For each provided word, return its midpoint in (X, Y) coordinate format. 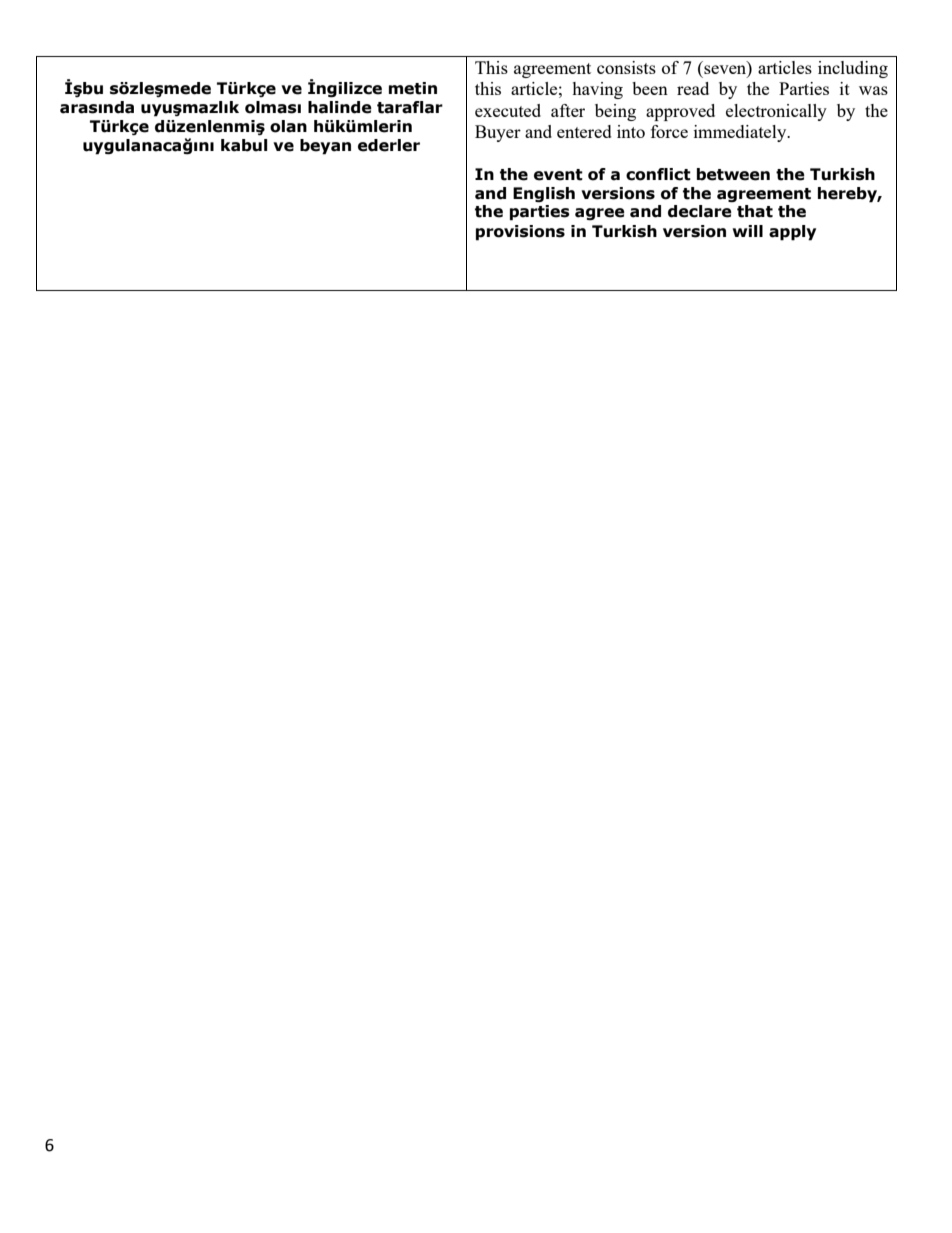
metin (413, 88)
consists (626, 67)
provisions (520, 233)
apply (792, 233)
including (853, 69)
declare (700, 211)
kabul (244, 145)
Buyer (498, 133)
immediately (741, 133)
